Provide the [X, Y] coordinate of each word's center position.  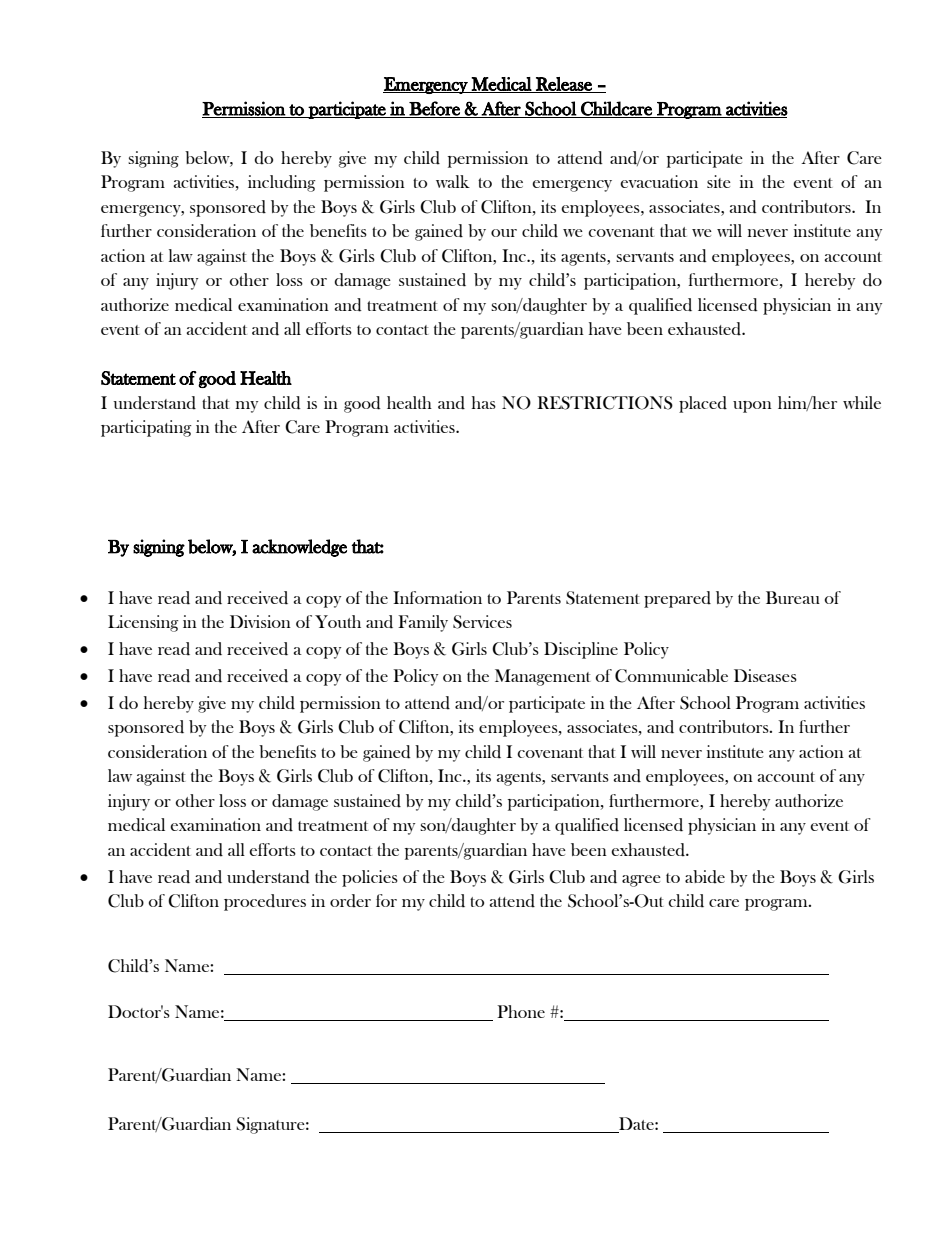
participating [146, 428]
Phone [521, 1011]
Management [543, 677]
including [282, 183]
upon [752, 407]
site [719, 181]
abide [705, 877]
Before [435, 109]
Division [260, 621]
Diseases [765, 675]
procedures [265, 902]
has [484, 402]
